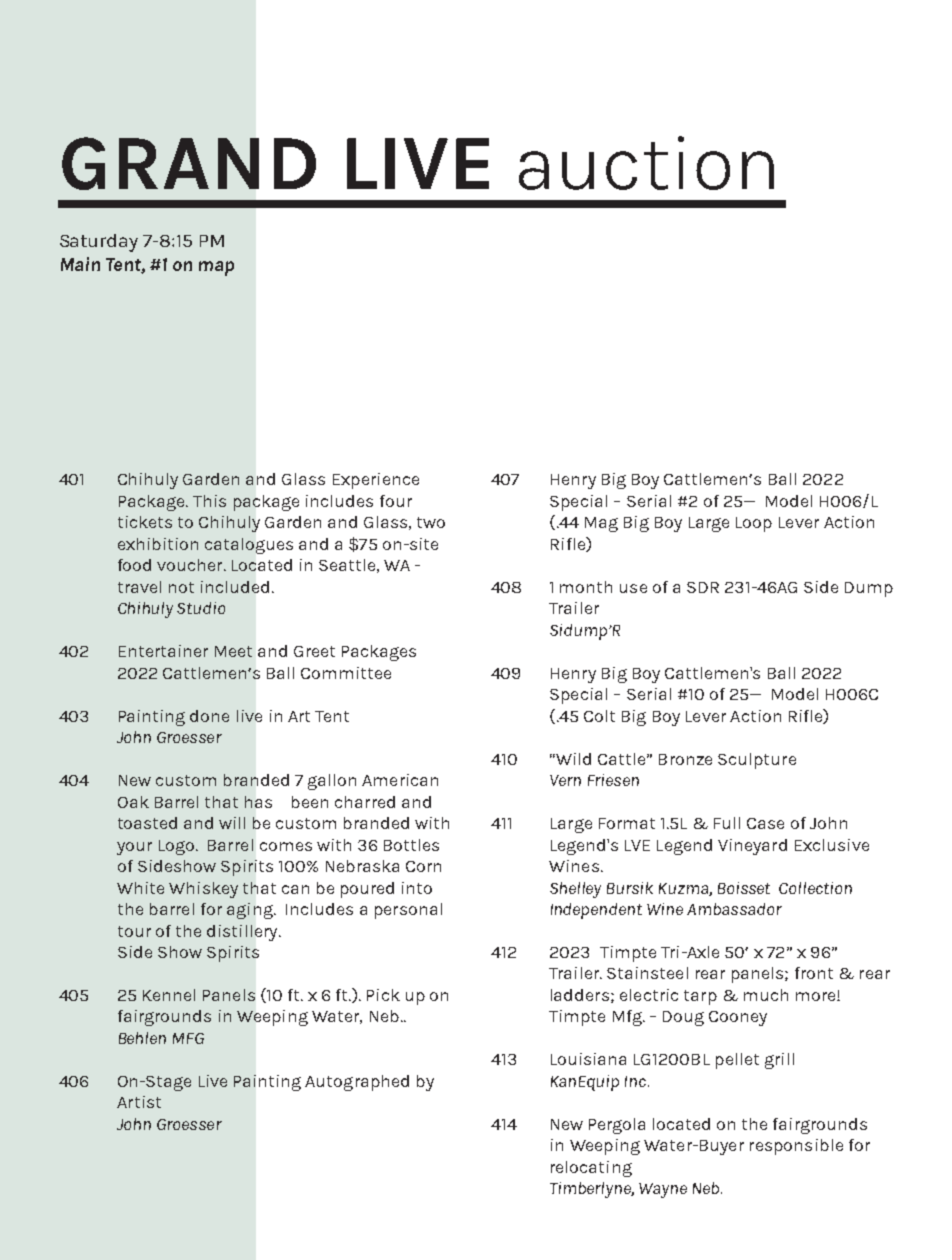 This document has width=952, height=1260. What do you see at coordinates (145, 522) in the document?
I see `tickets` at bounding box center [145, 522].
